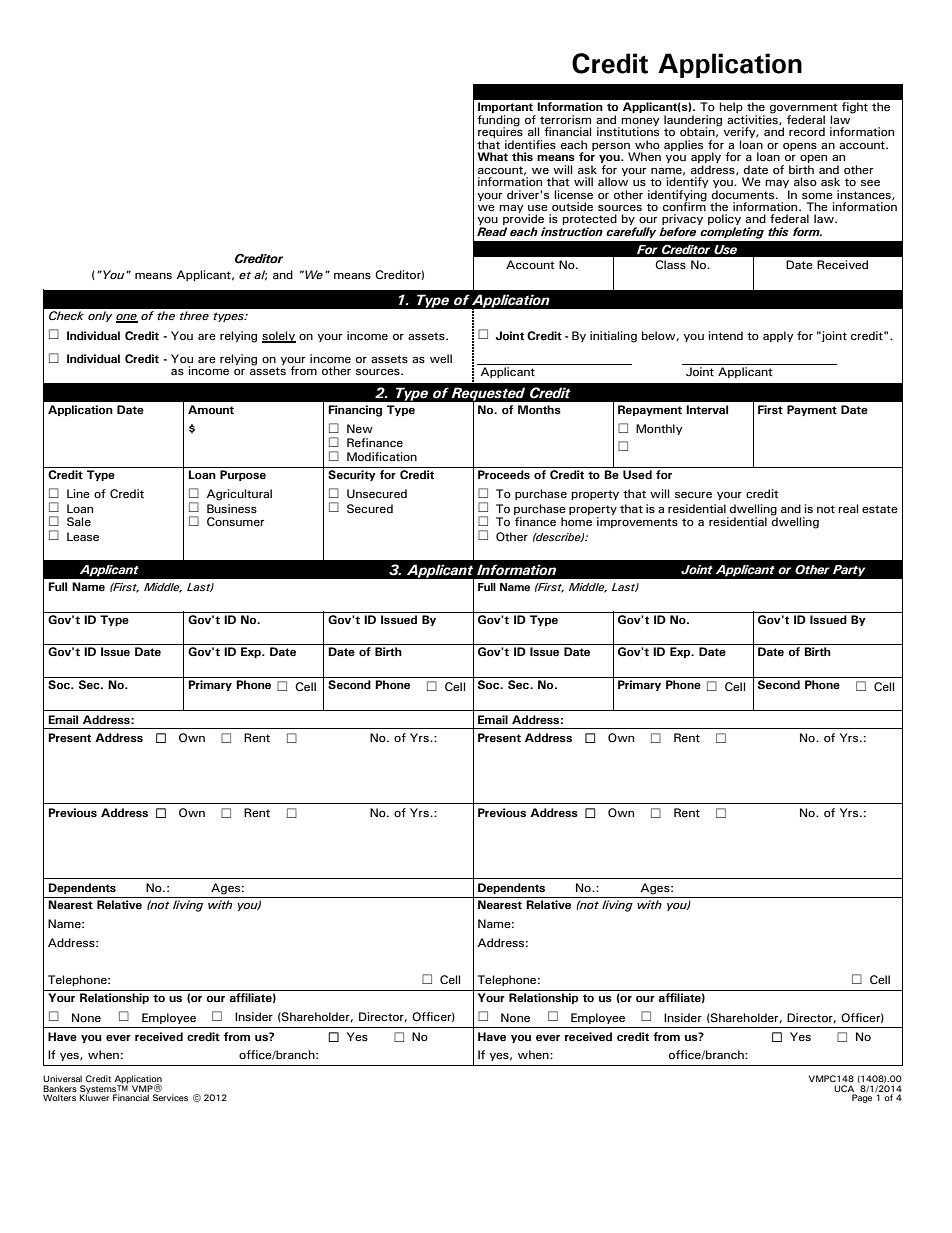 This screenshot has height=1233, width=952. Describe the element at coordinates (243, 475) in the screenshot. I see `Purpose` at that location.
